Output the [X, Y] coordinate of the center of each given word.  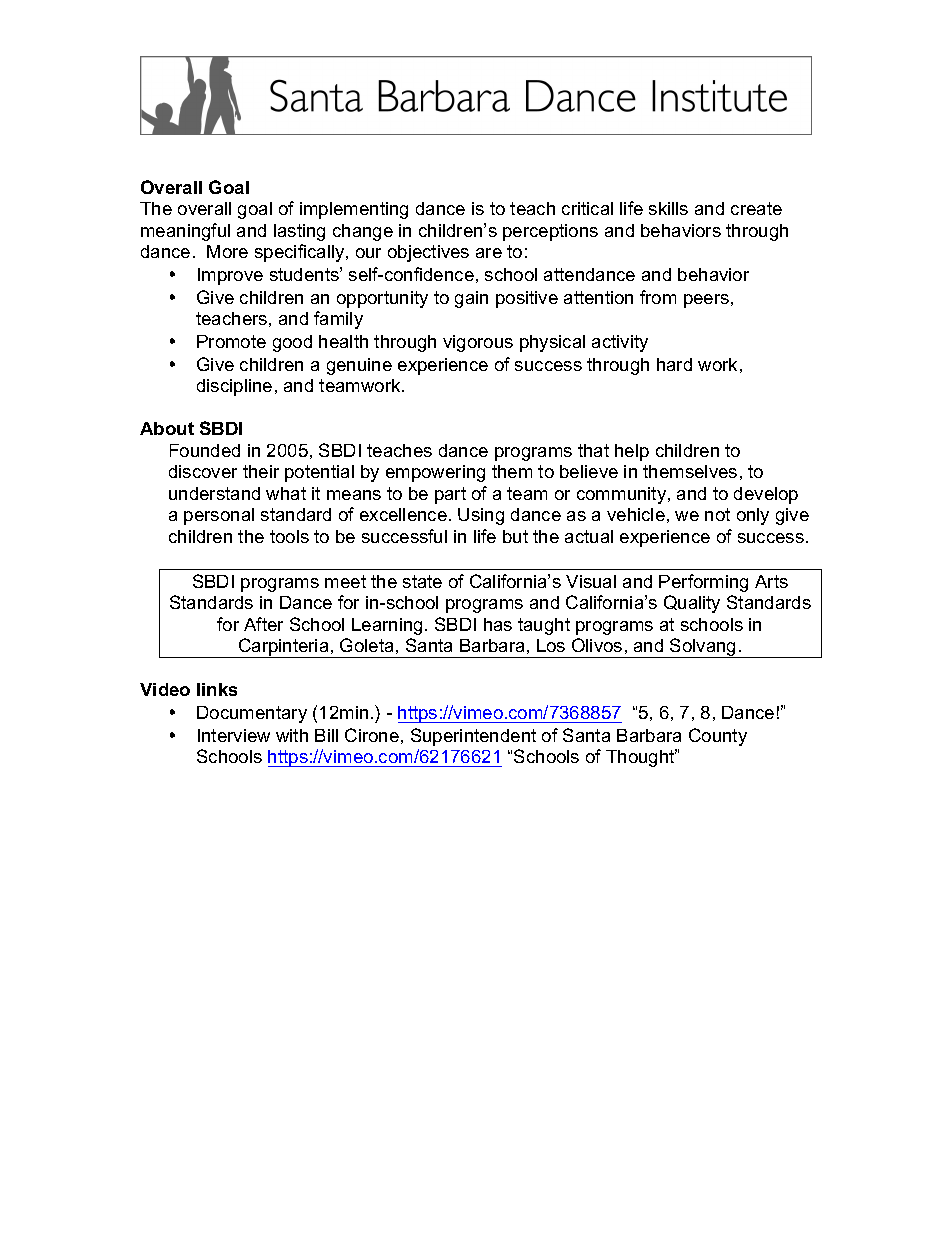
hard [674, 364]
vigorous [478, 343]
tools [289, 536]
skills [668, 208]
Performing [703, 583]
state [422, 581]
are [489, 253]
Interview [234, 735]
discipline [234, 387]
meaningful [185, 232]
